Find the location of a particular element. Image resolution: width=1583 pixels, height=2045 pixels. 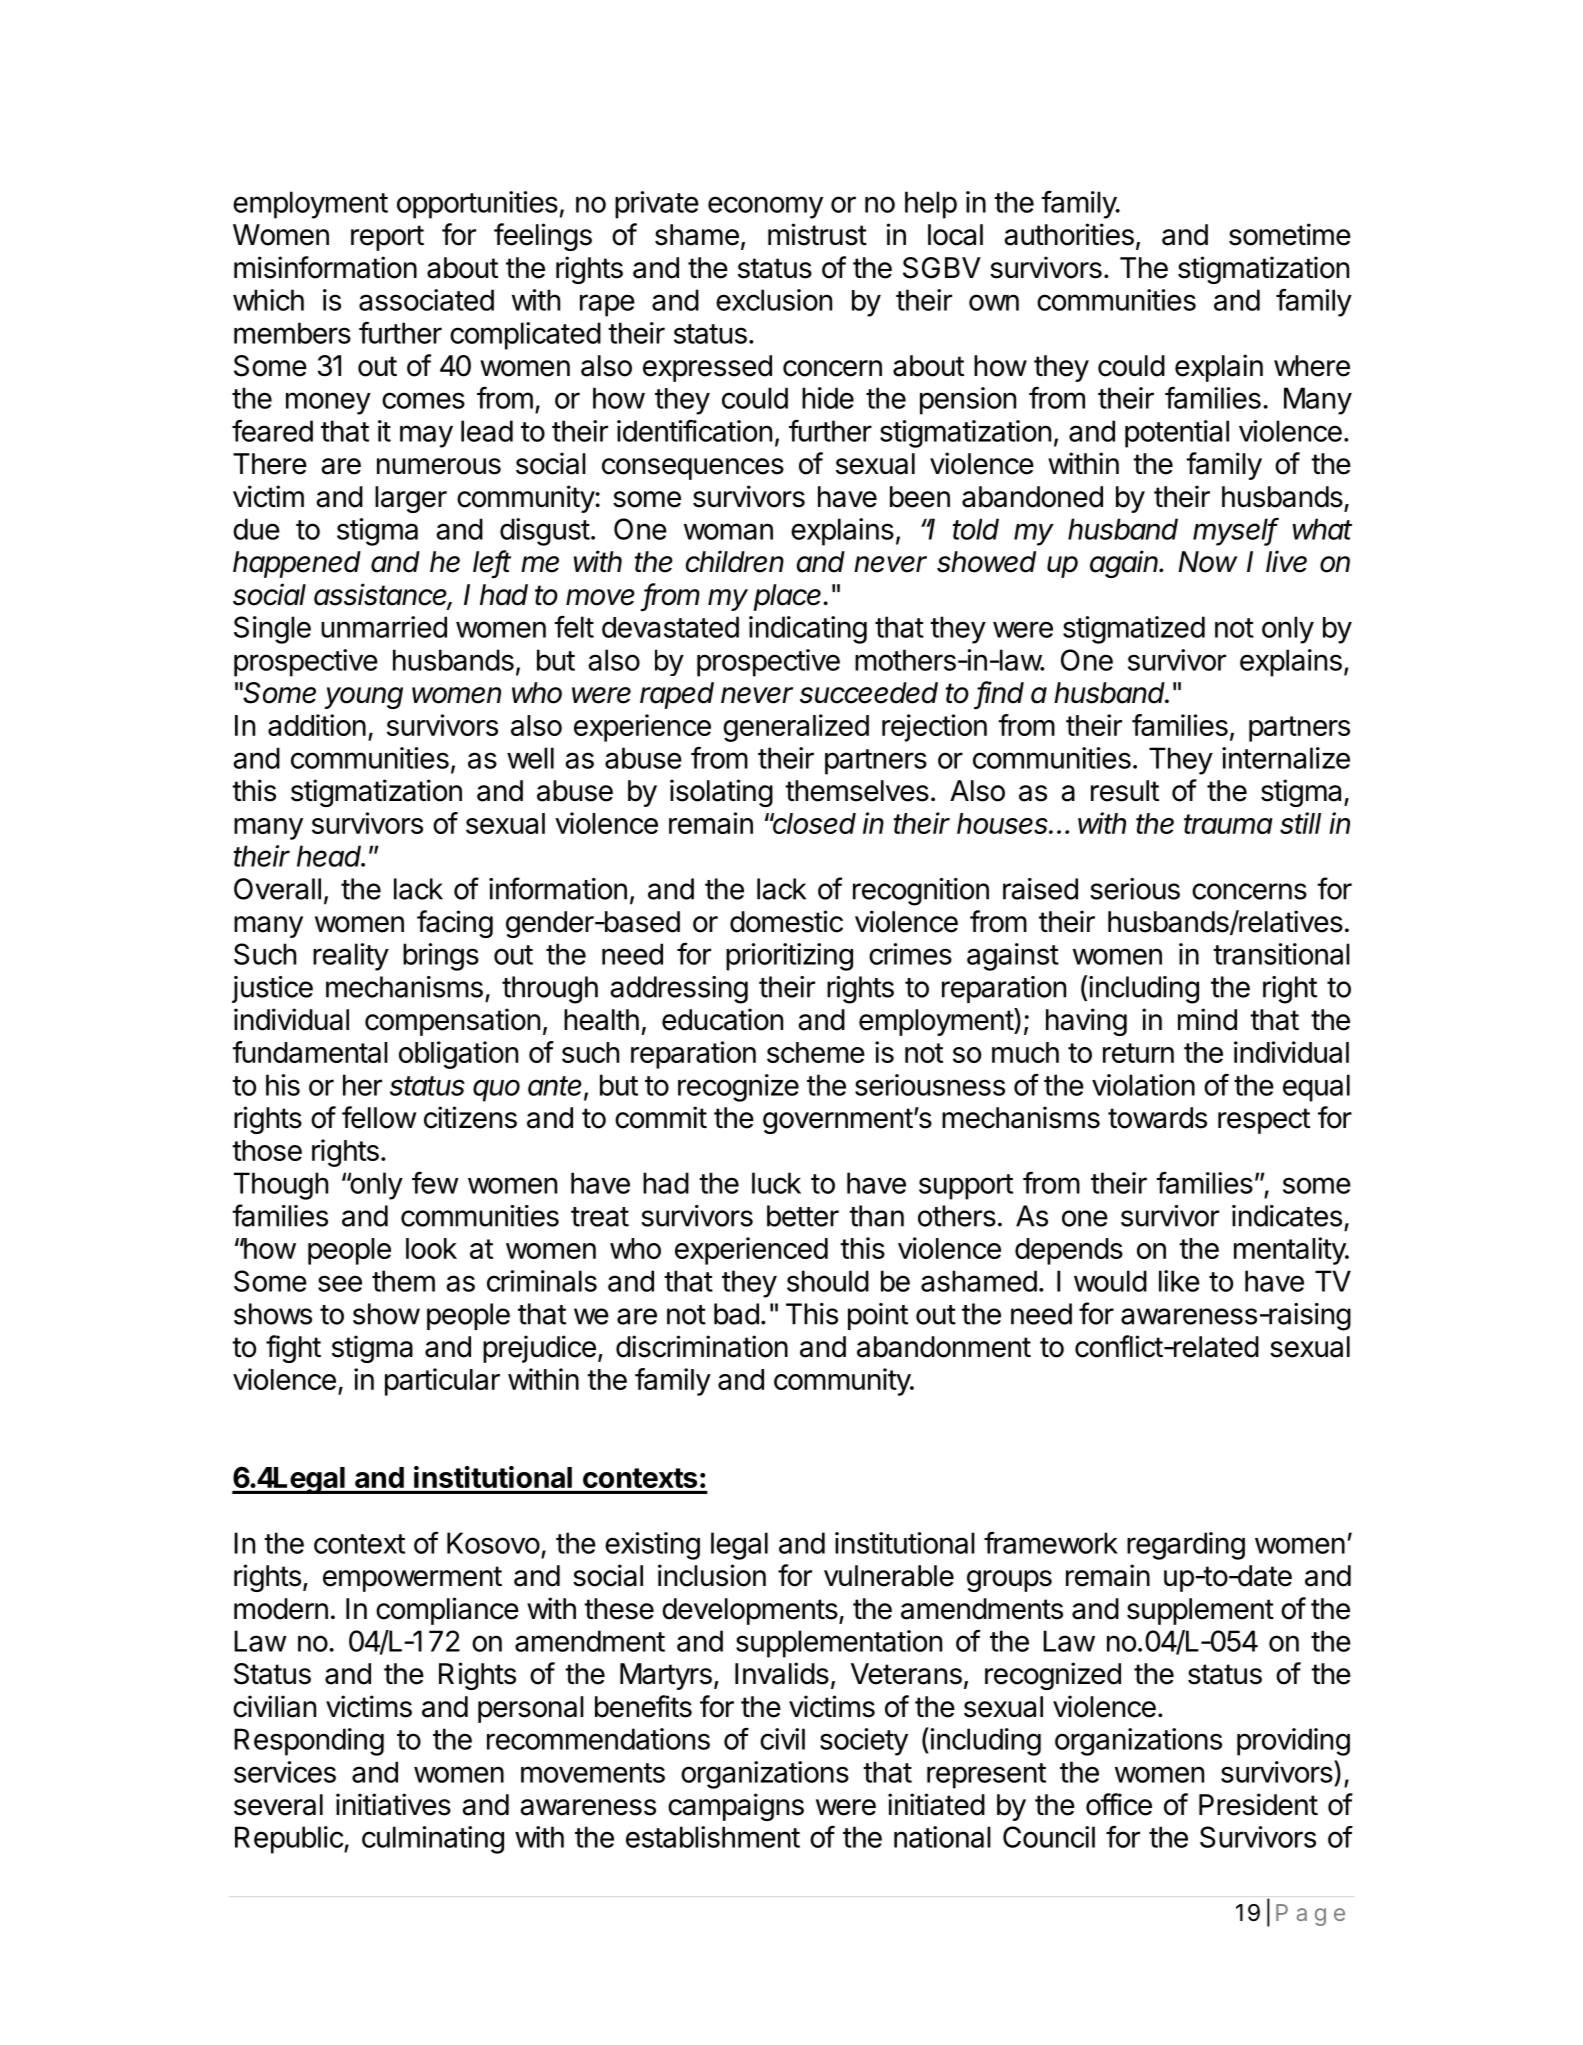

compensation is located at coordinates (452, 1022).
